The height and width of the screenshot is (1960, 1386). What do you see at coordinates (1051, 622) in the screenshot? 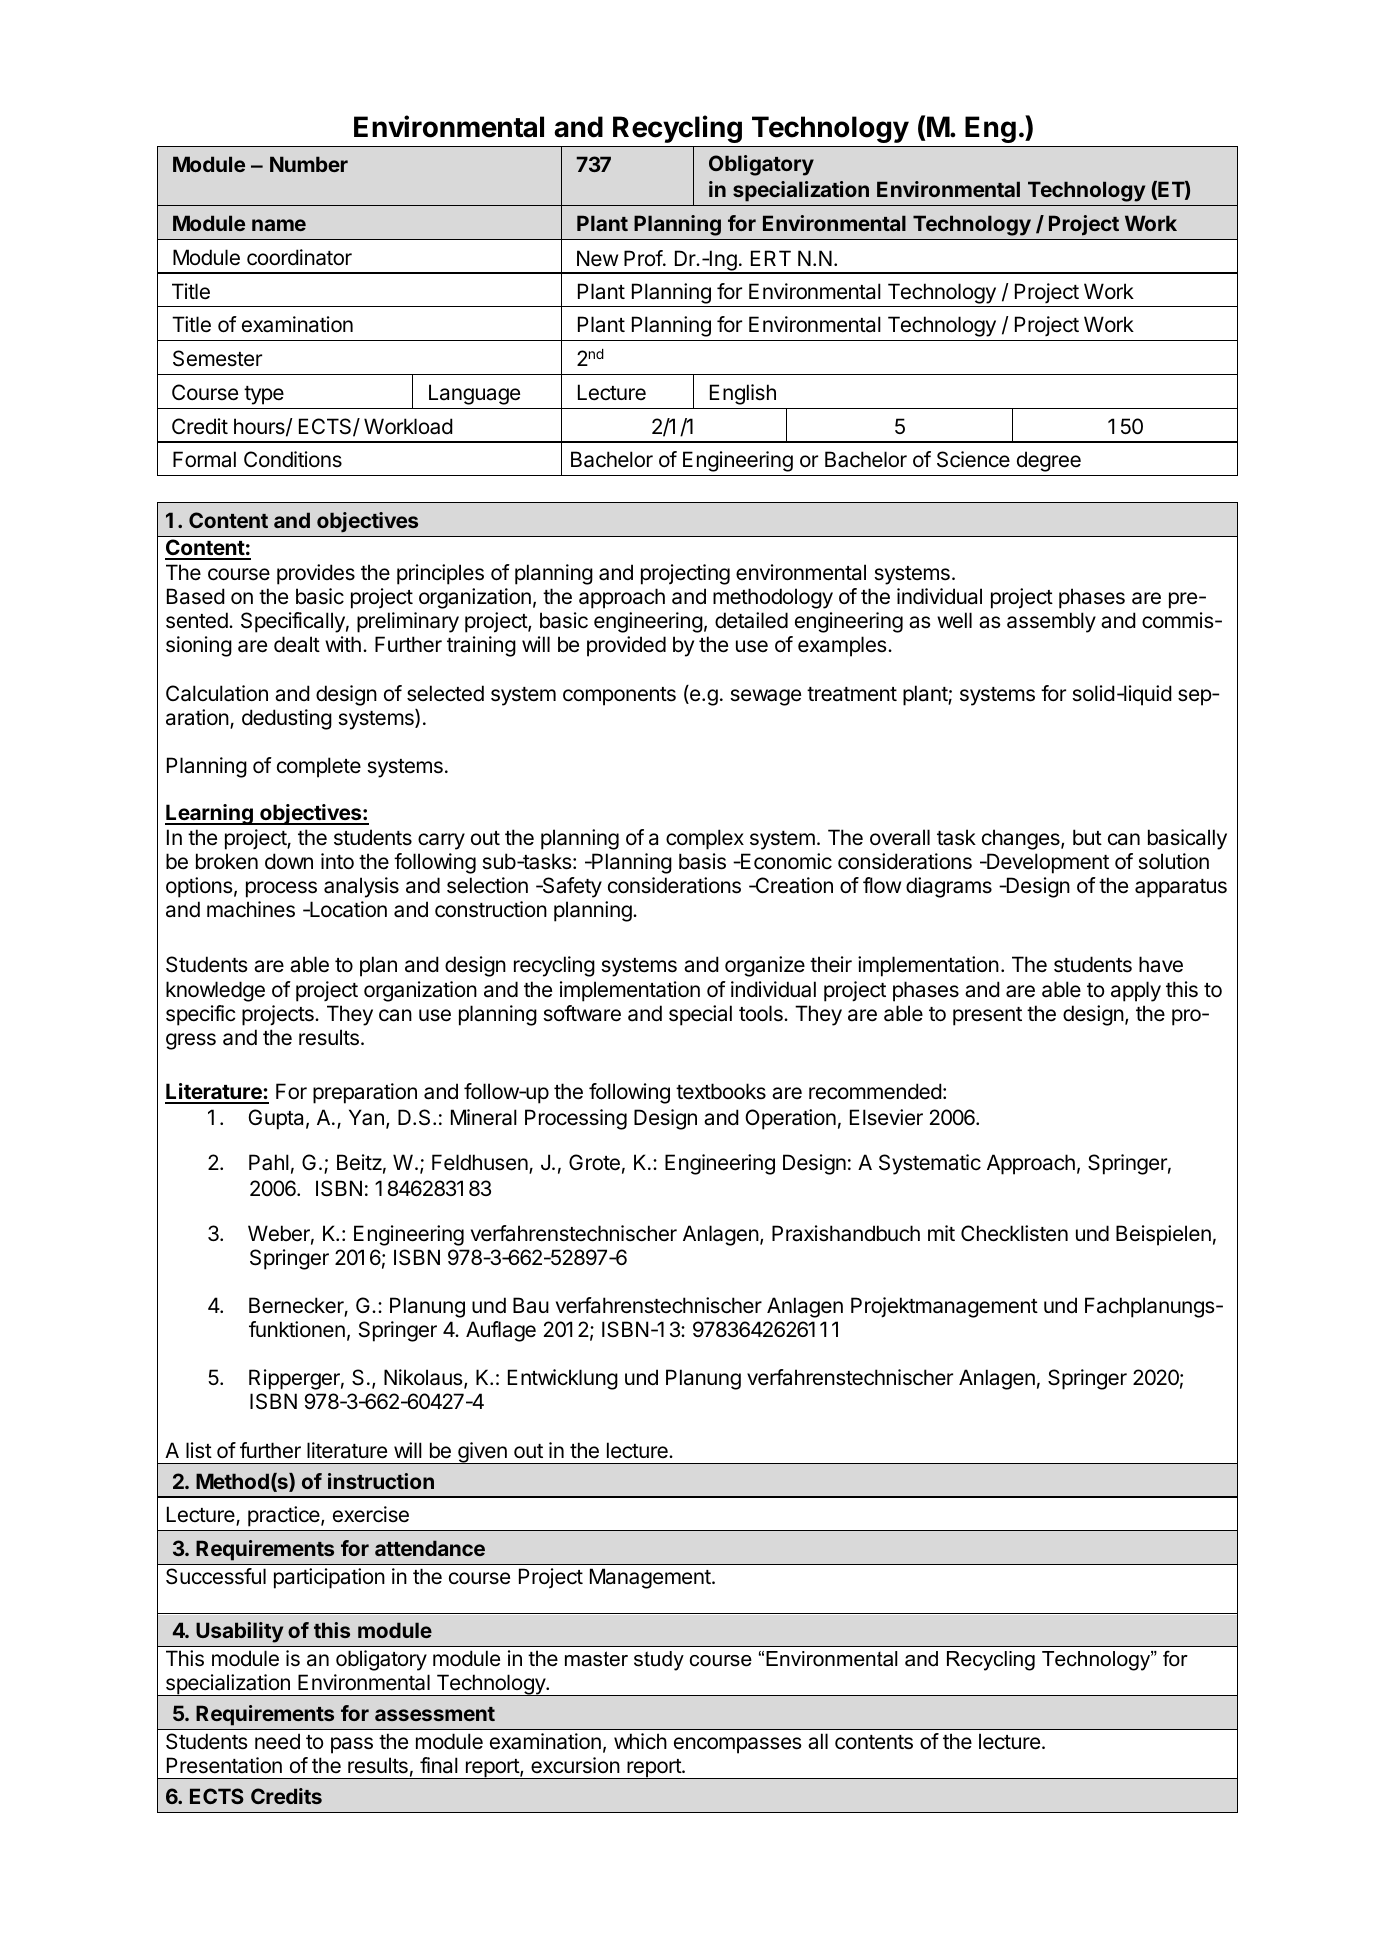
I see `assembly` at bounding box center [1051, 622].
